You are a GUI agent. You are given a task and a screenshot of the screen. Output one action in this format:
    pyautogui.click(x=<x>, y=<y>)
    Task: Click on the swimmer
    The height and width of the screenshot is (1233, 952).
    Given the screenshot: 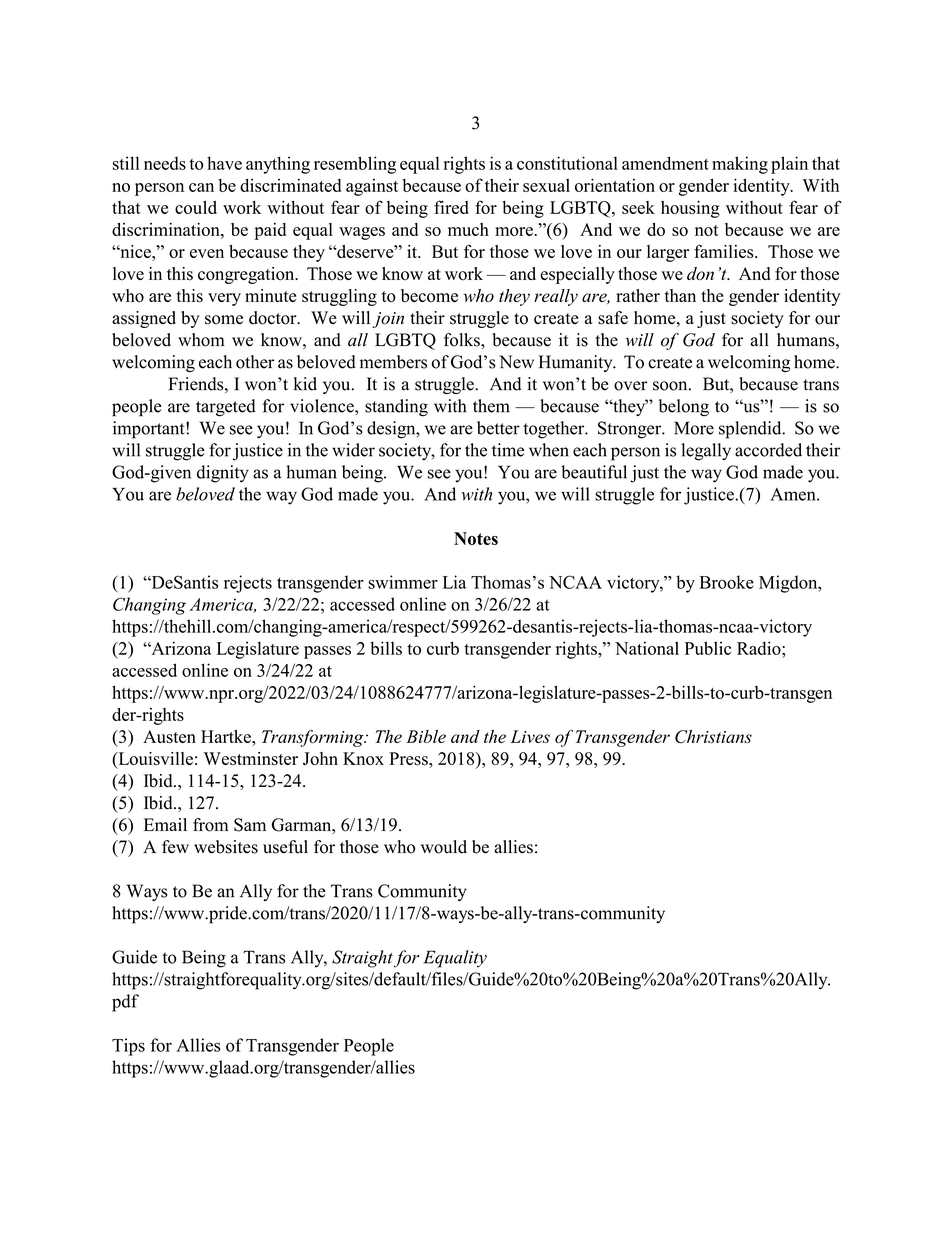 What is the action you would take?
    pyautogui.click(x=403, y=582)
